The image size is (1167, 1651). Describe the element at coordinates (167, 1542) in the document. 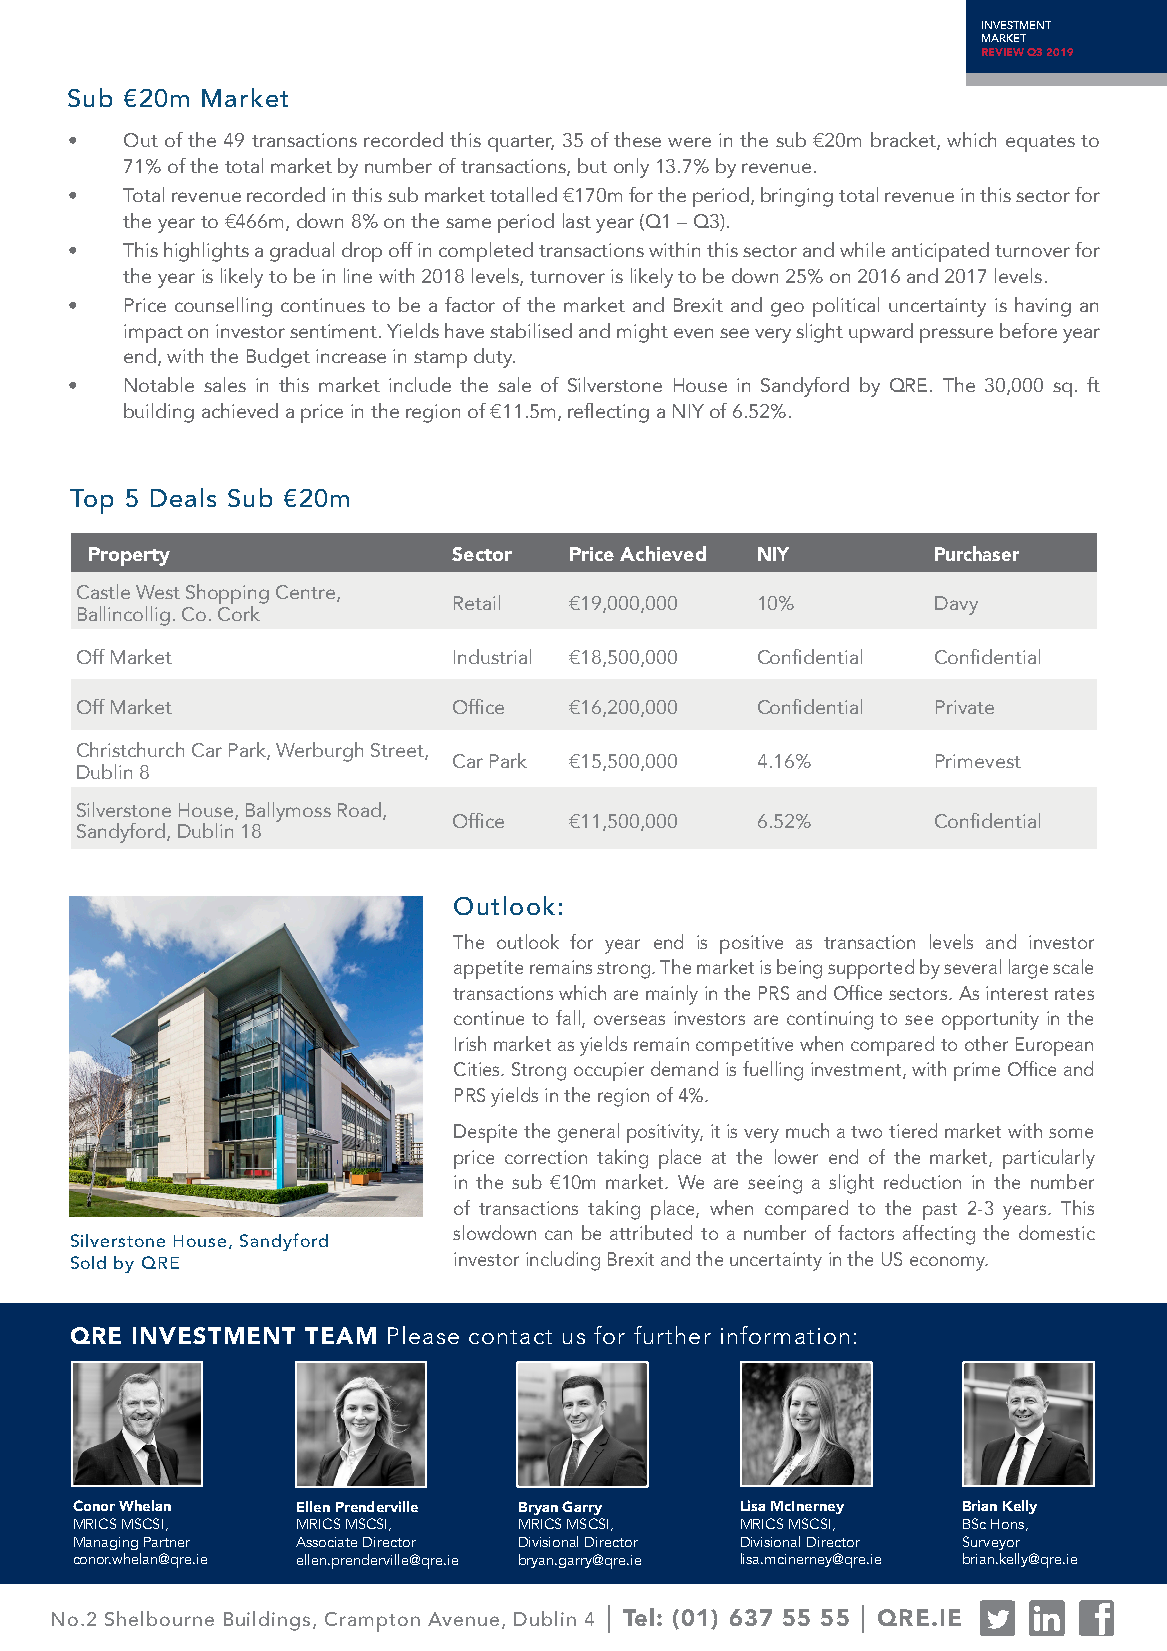

I see `Partner` at that location.
